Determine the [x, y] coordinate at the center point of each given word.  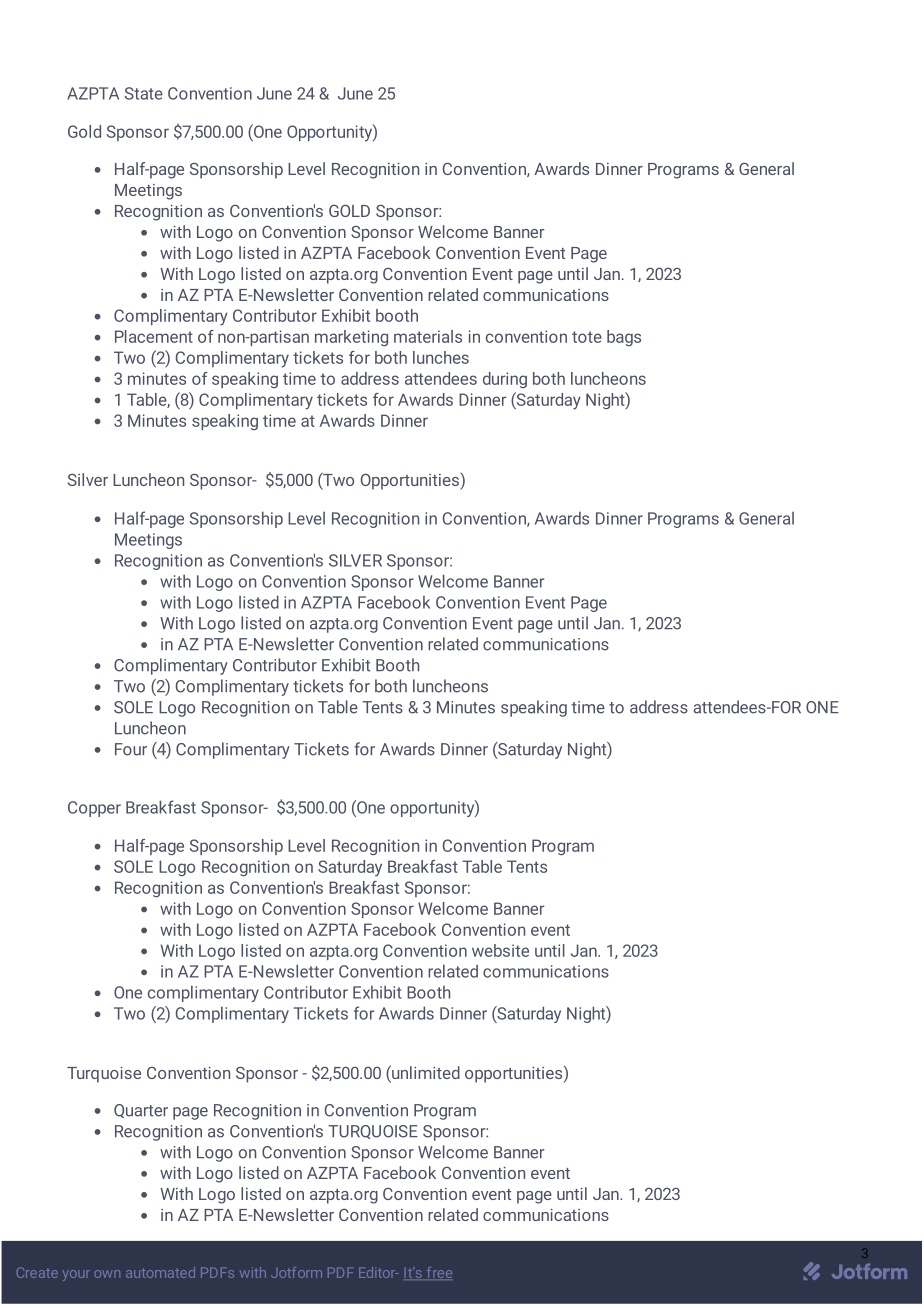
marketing [351, 338]
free [438, 1273]
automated [160, 1272]
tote [587, 337]
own [107, 1274]
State [144, 93]
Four [131, 749]
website [500, 950]
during [505, 380]
